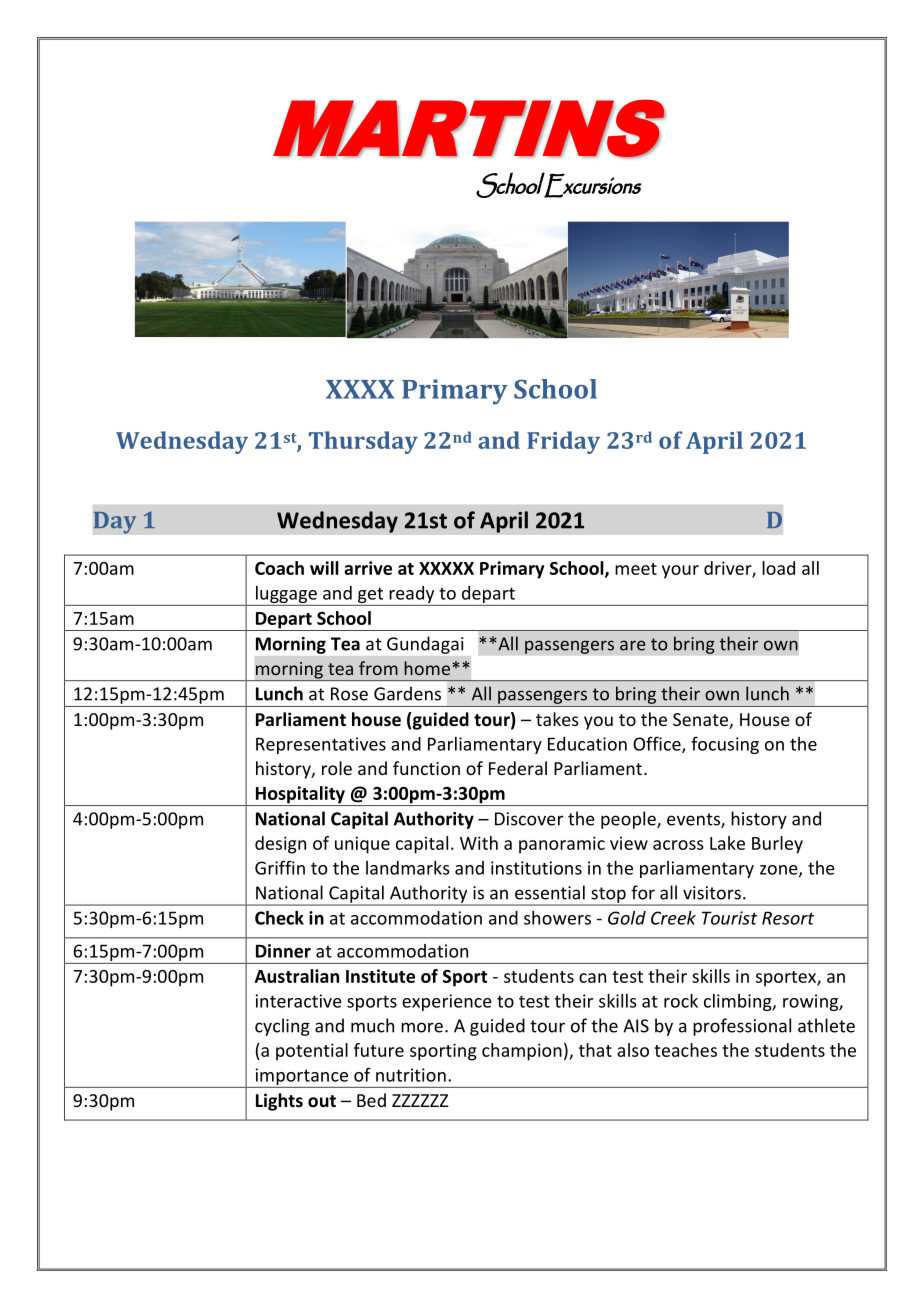 The height and width of the document is (1308, 924). I want to click on can, so click(592, 978).
